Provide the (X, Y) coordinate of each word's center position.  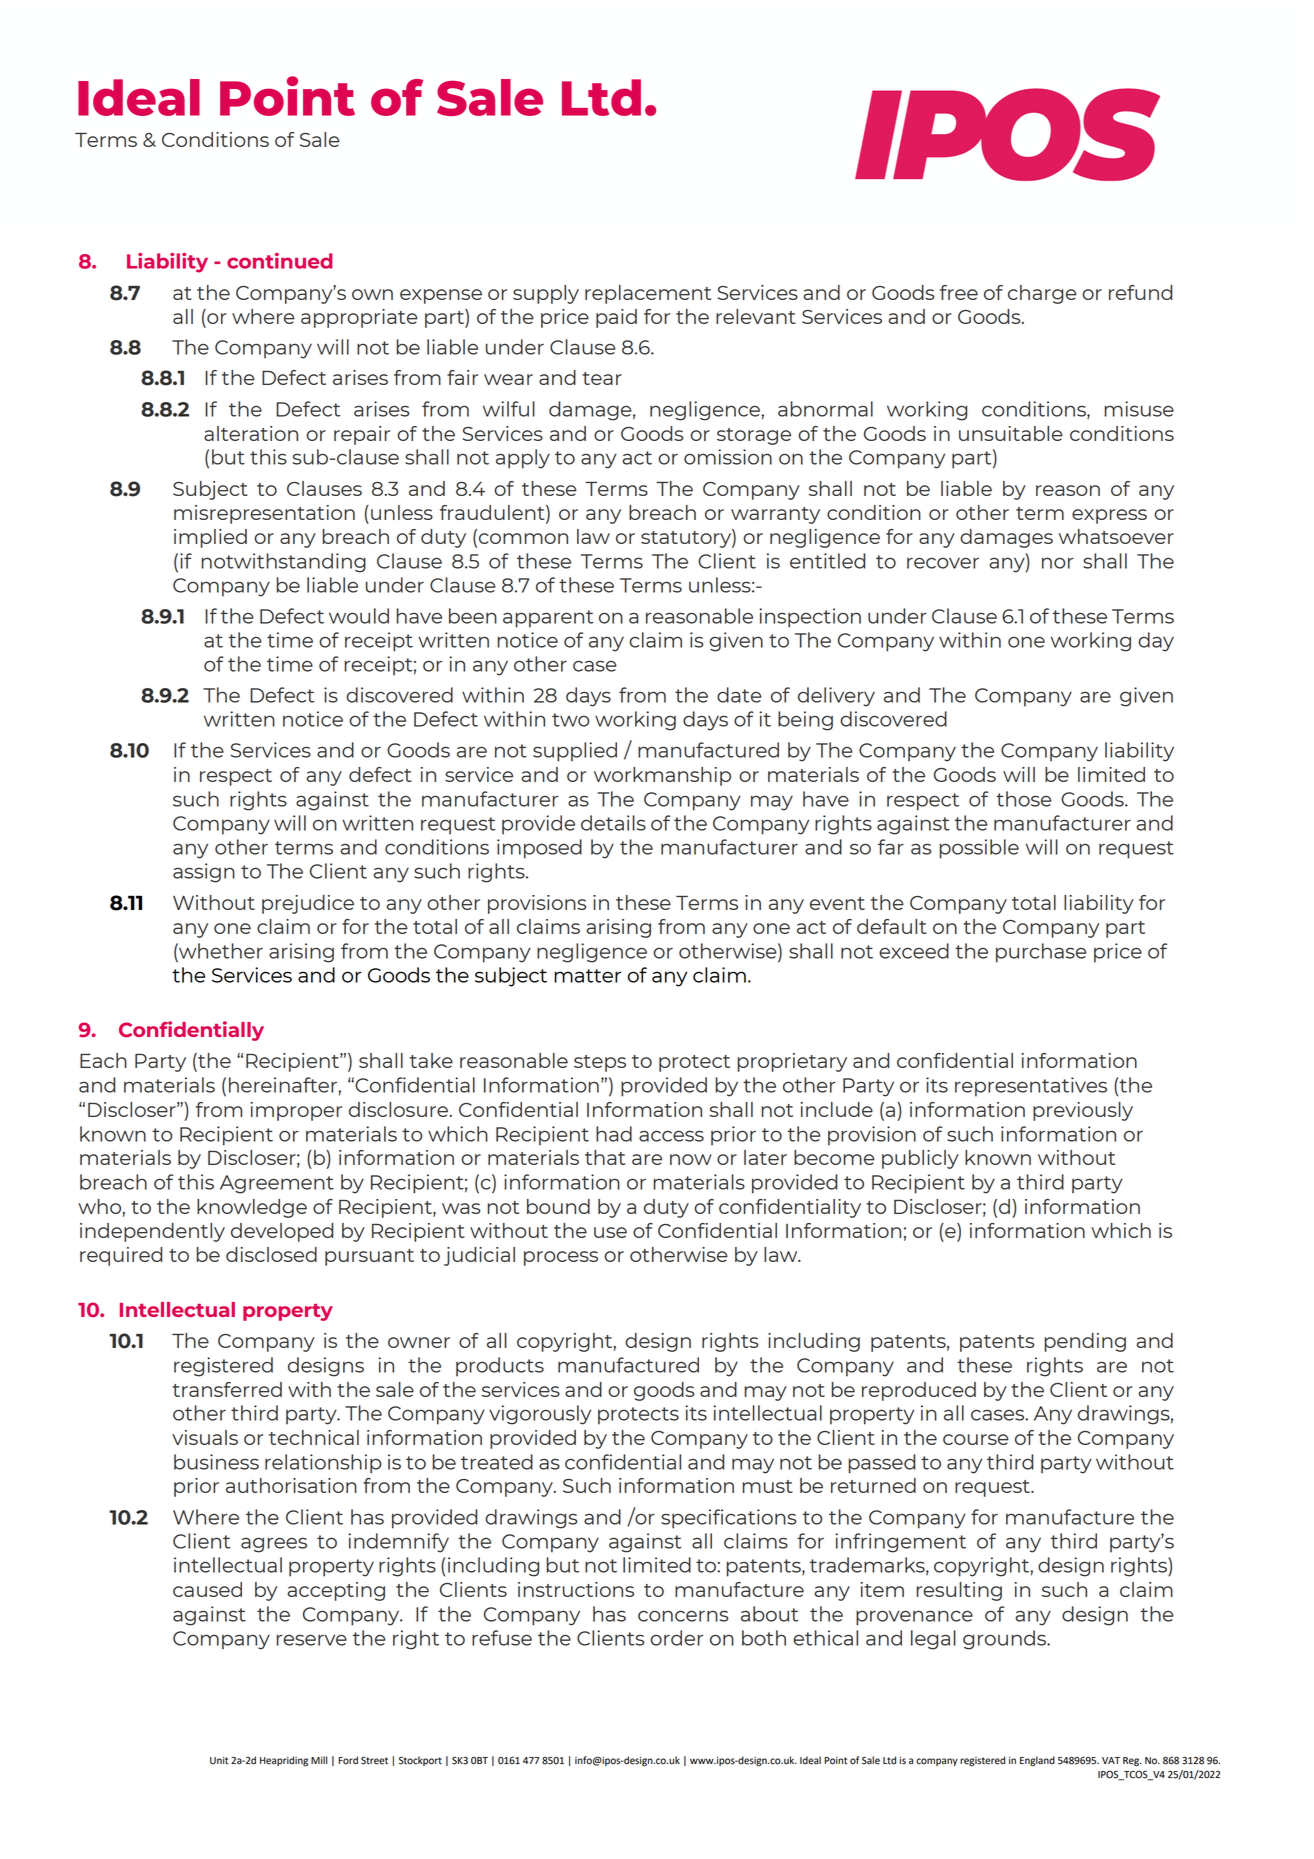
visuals (205, 1437)
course (976, 1439)
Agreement (277, 1184)
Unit (219, 1761)
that (605, 1157)
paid (616, 318)
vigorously (540, 1415)
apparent (548, 619)
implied (210, 538)
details (613, 823)
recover (943, 563)
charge (1042, 294)
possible (979, 849)
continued (280, 261)
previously (1083, 1111)
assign (204, 873)
